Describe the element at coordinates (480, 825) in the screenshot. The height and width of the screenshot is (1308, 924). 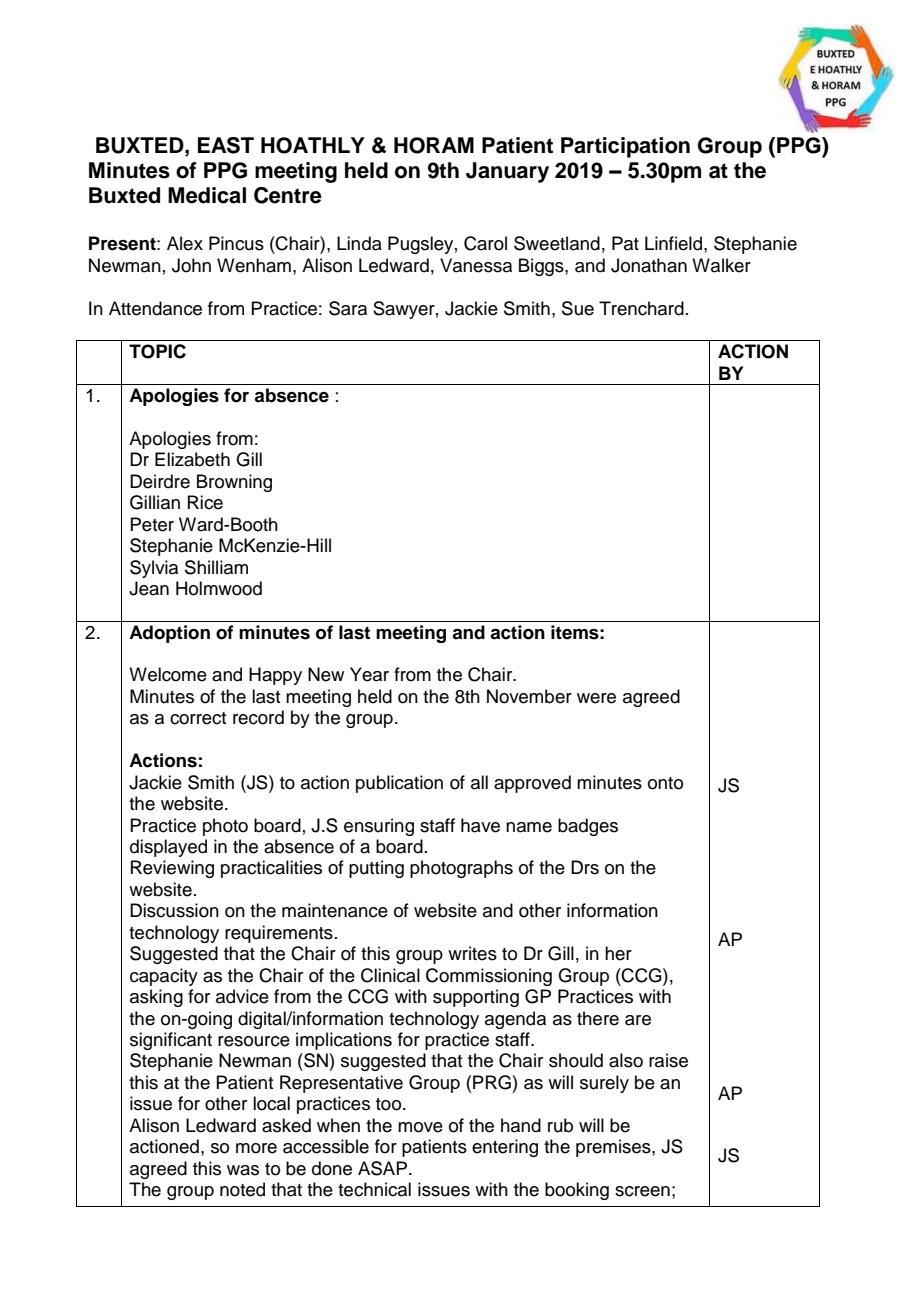
I see `have` at that location.
